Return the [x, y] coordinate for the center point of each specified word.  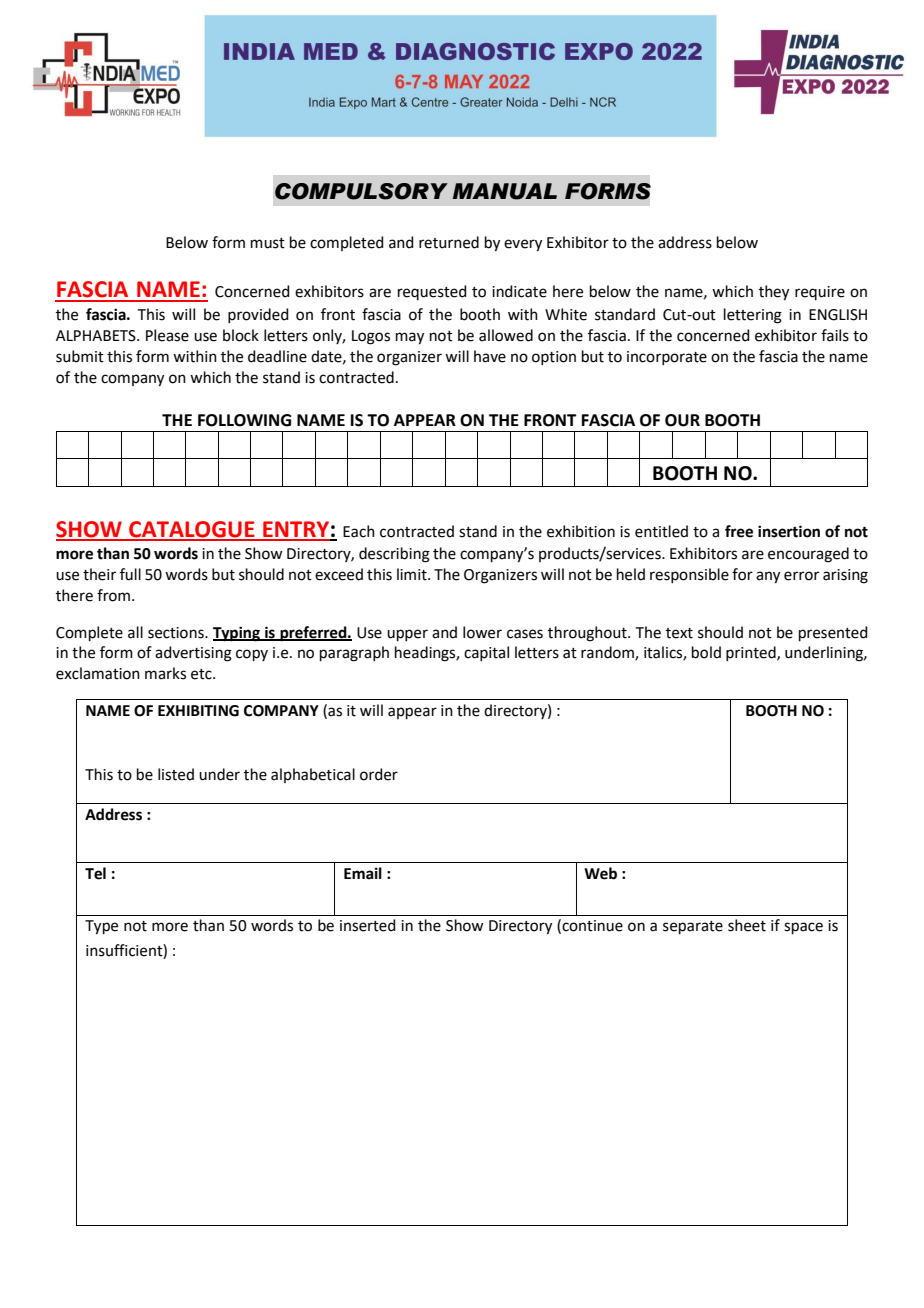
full [130, 574]
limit [413, 574]
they [774, 293]
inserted [368, 925]
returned [449, 242]
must [268, 243]
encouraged [808, 555]
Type [101, 927]
